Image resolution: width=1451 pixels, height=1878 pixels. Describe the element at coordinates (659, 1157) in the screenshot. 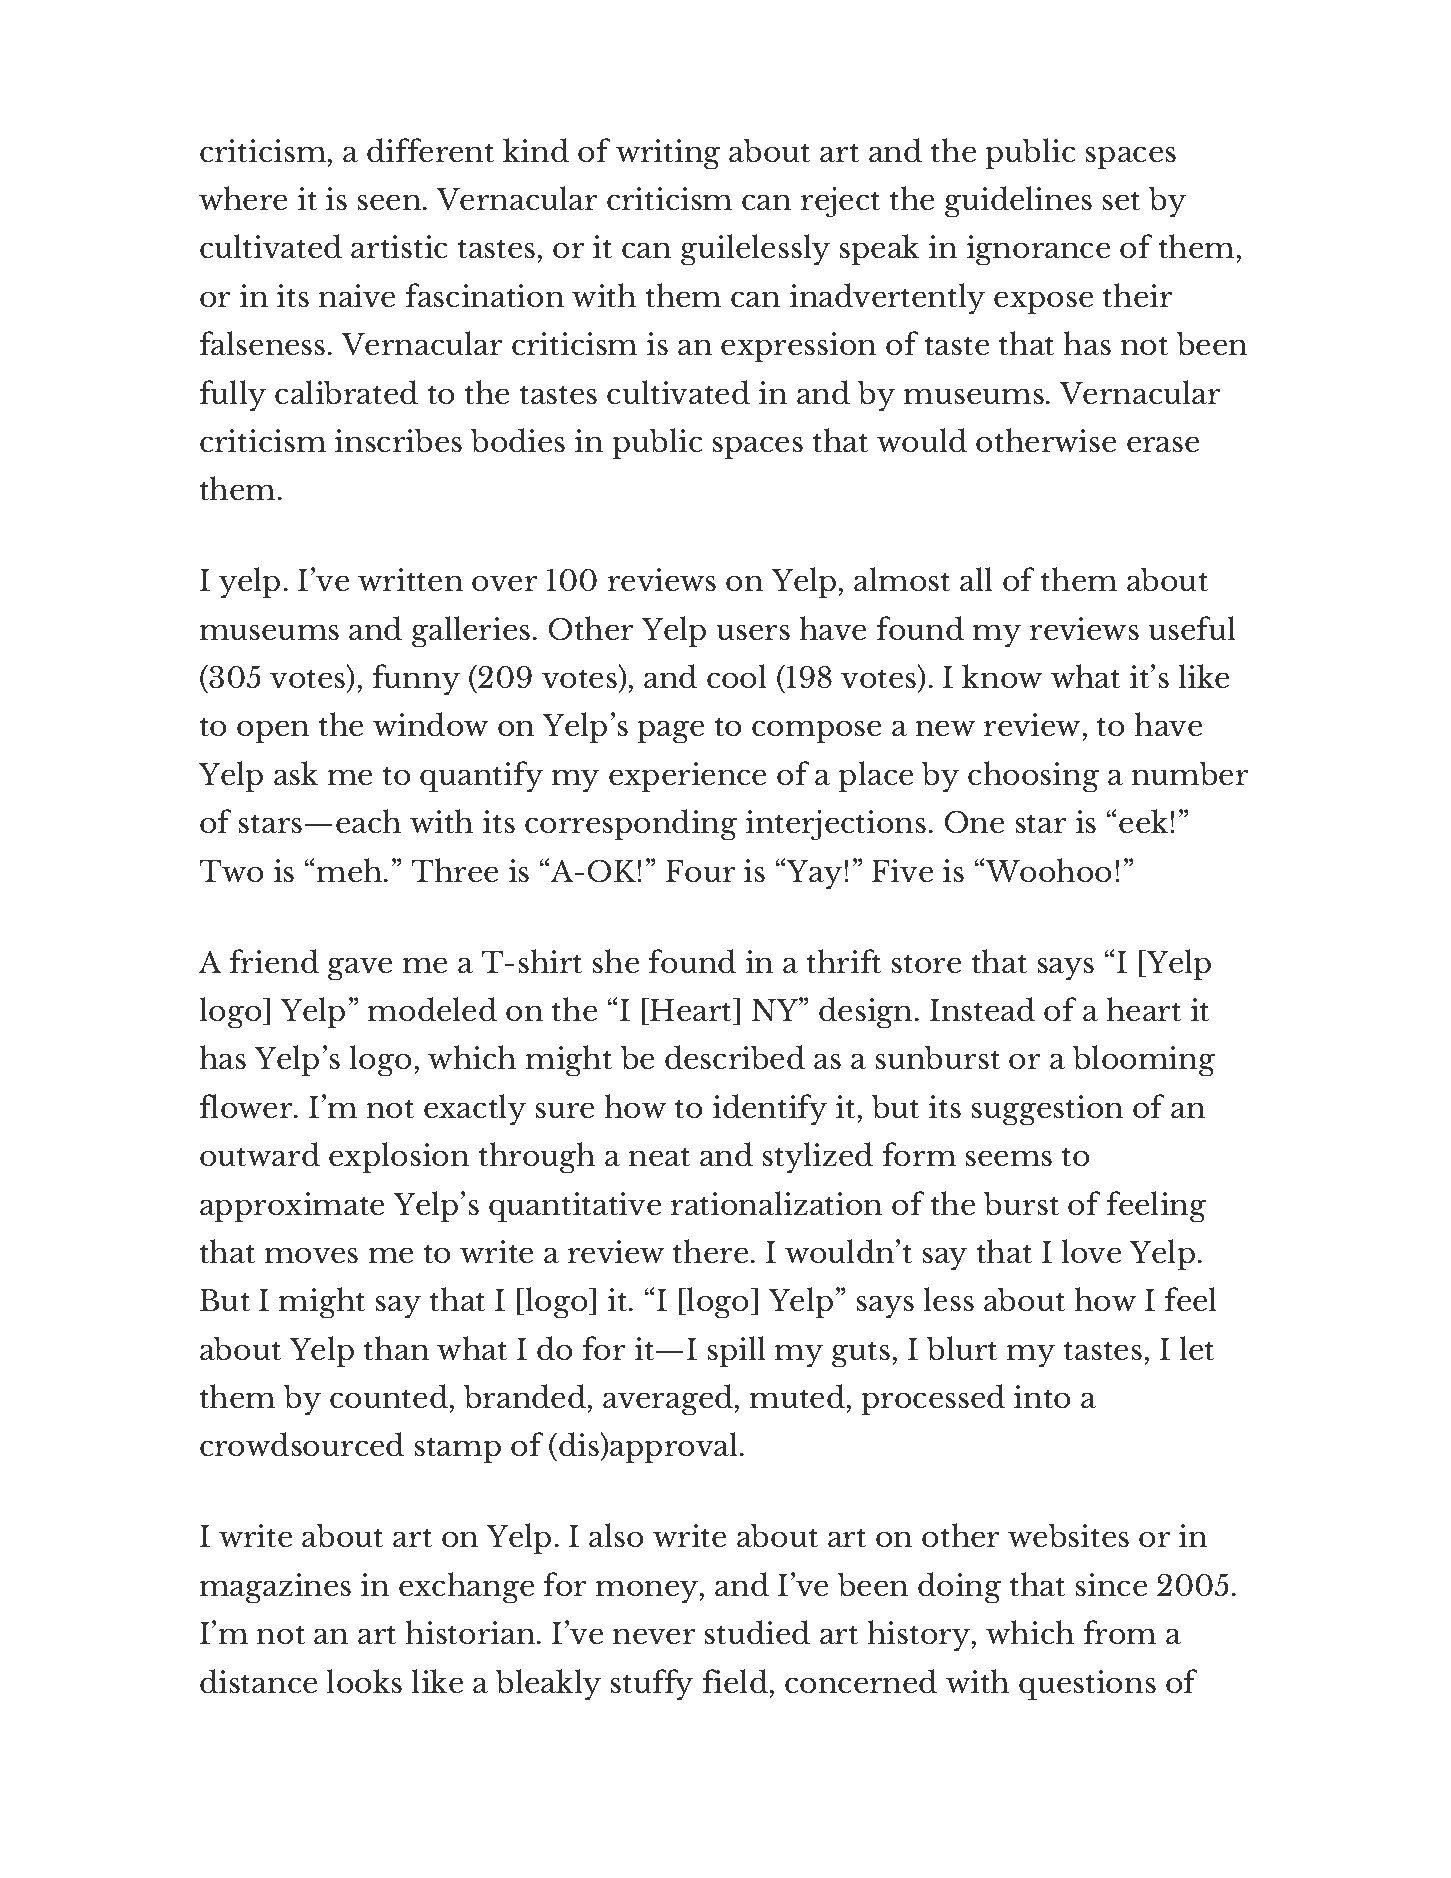

I see `neat` at that location.
